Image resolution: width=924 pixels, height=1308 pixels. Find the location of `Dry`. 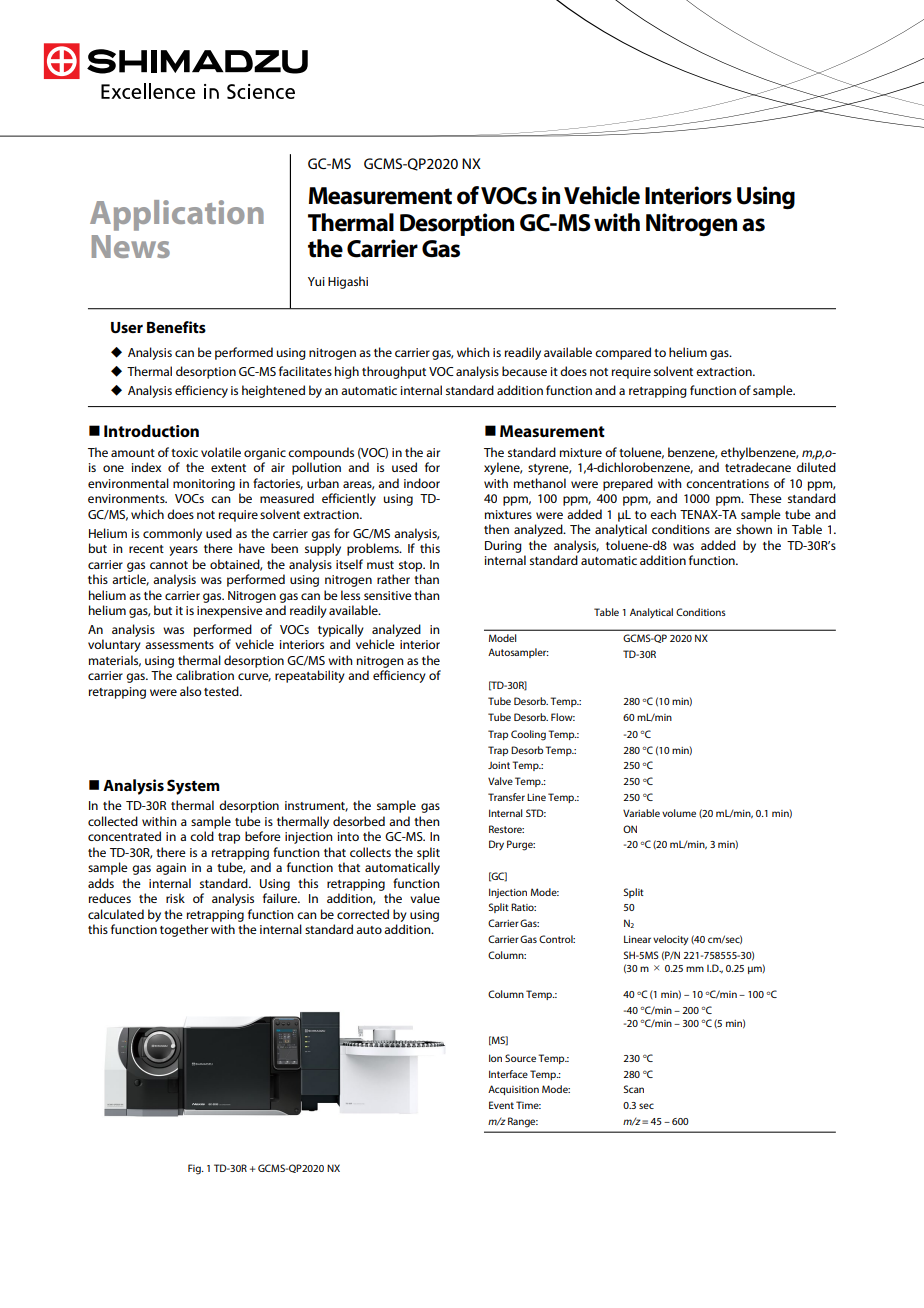

Dry is located at coordinates (496, 845).
